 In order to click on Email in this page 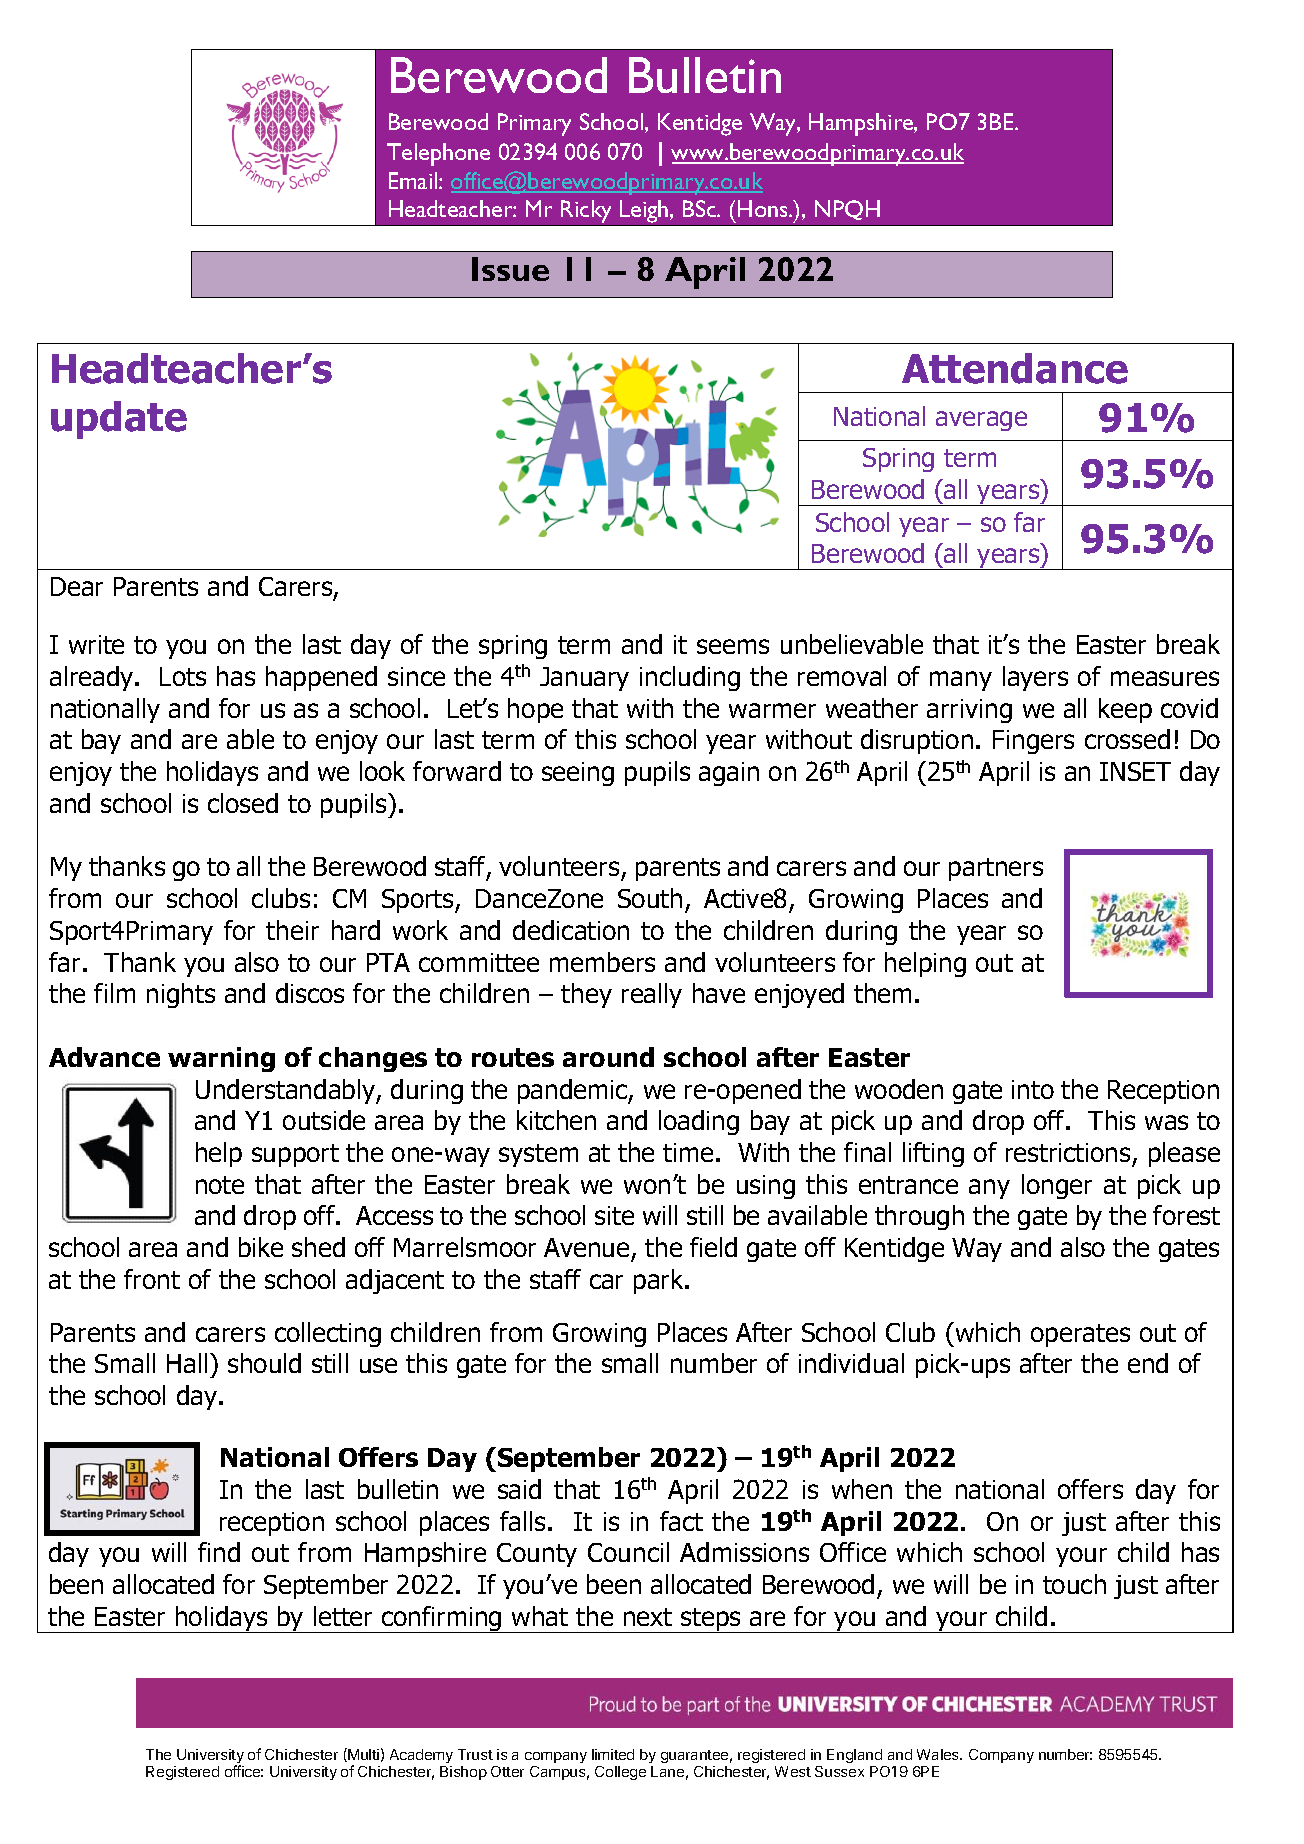, I will do `click(414, 180)`.
